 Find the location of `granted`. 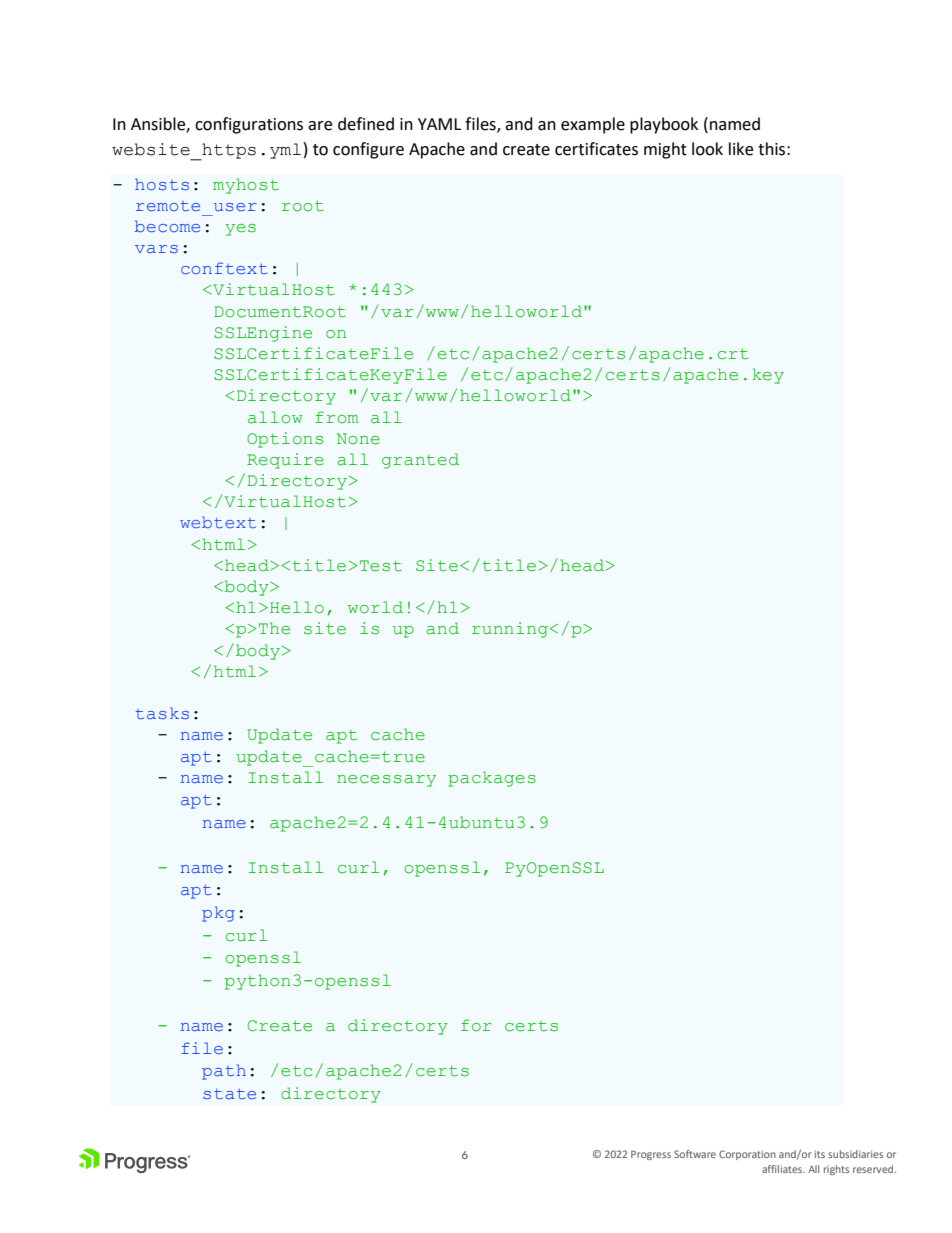

granted is located at coordinates (420, 461).
